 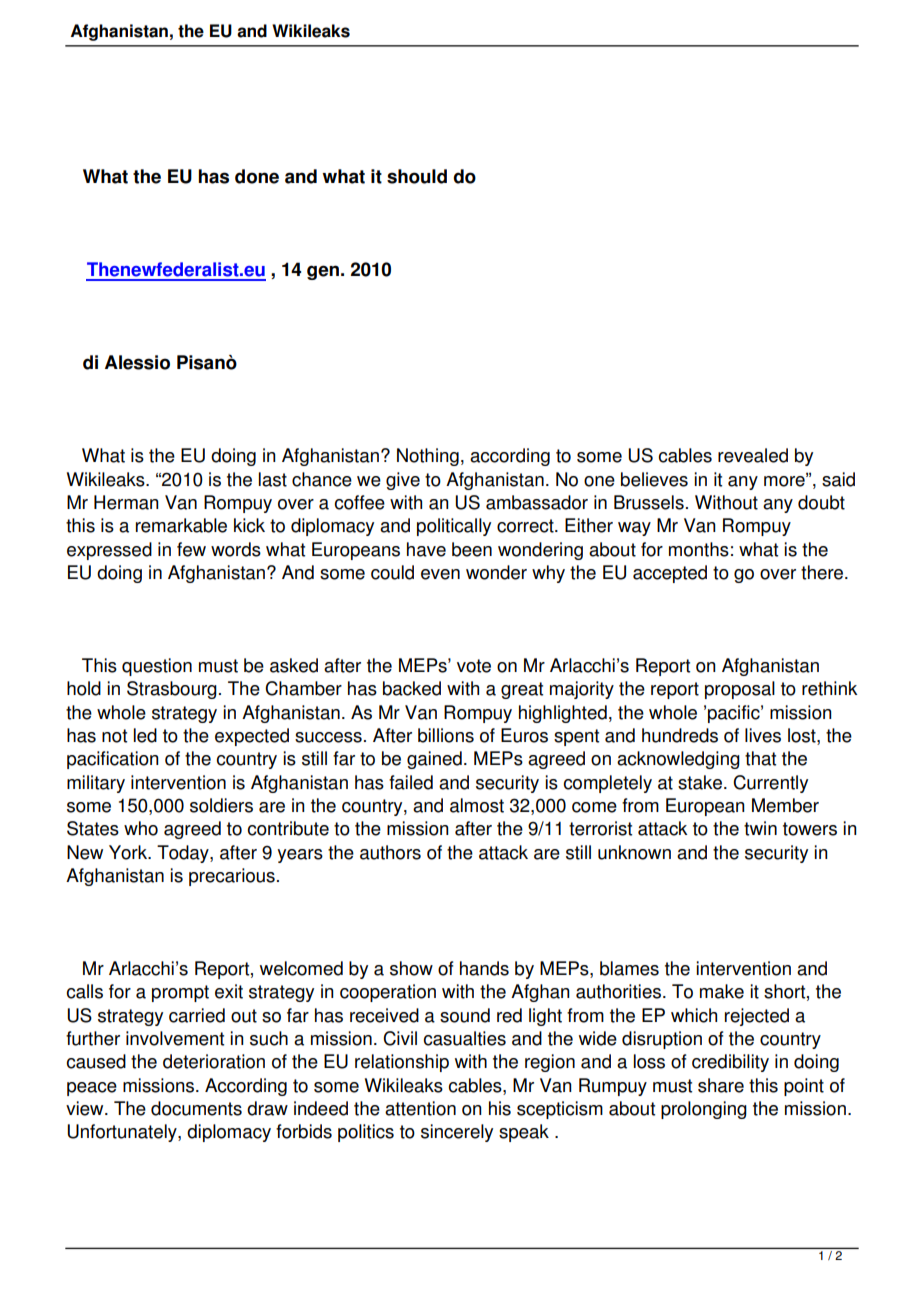 What do you see at coordinates (428, 457) in the screenshot?
I see `Nothing` at bounding box center [428, 457].
